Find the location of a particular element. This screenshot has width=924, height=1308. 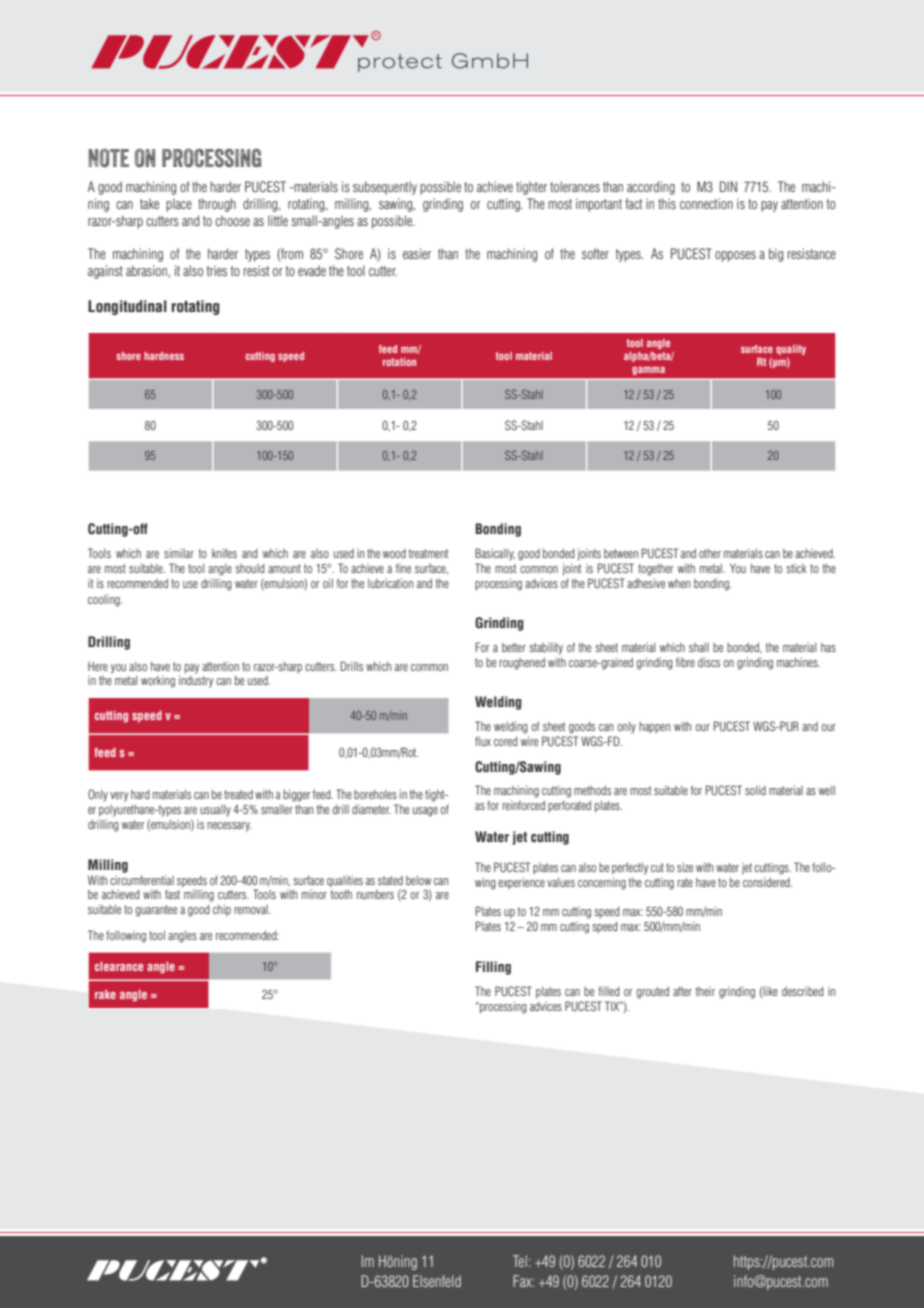

other is located at coordinates (710, 553).
